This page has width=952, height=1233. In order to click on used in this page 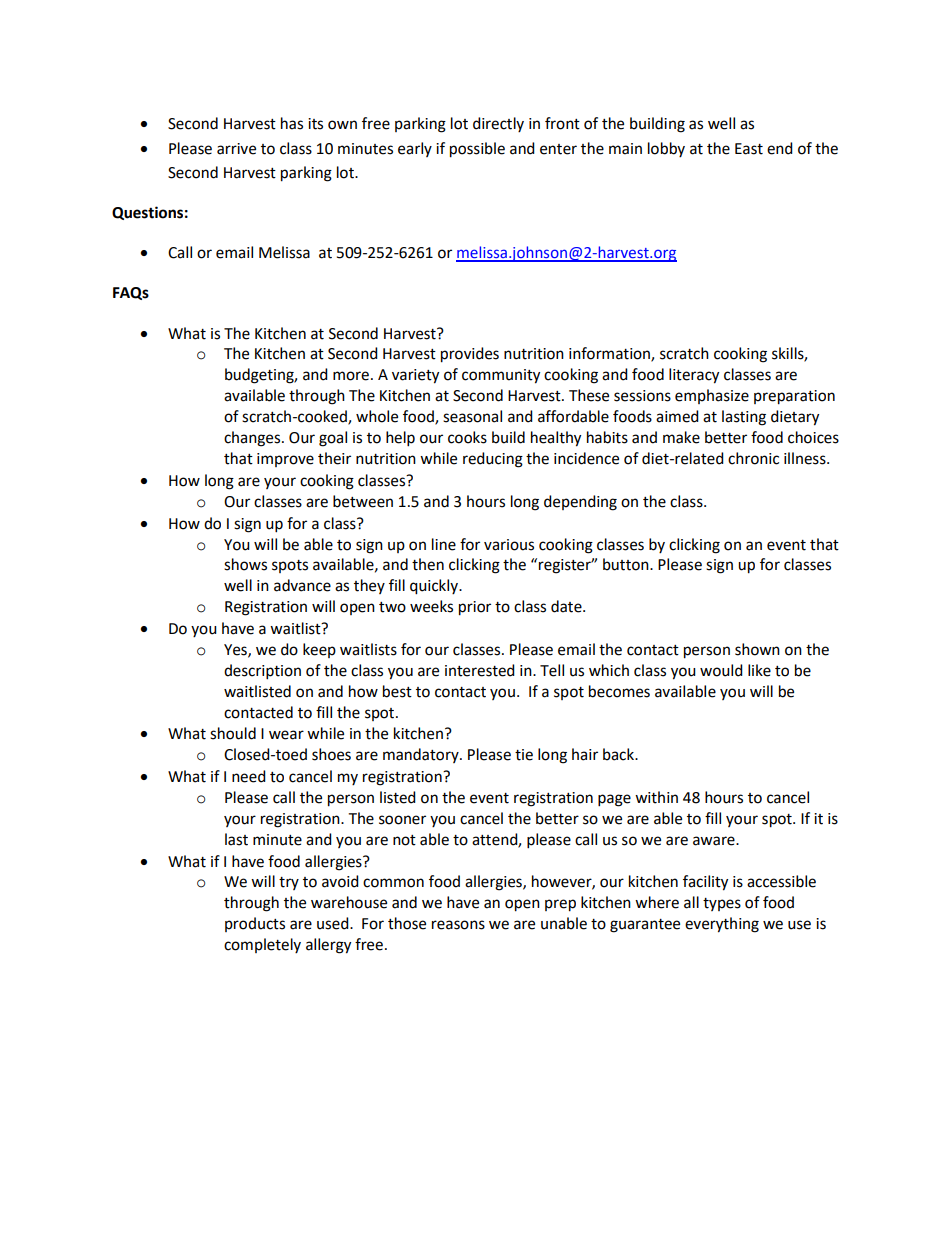, I will do `click(334, 923)`.
